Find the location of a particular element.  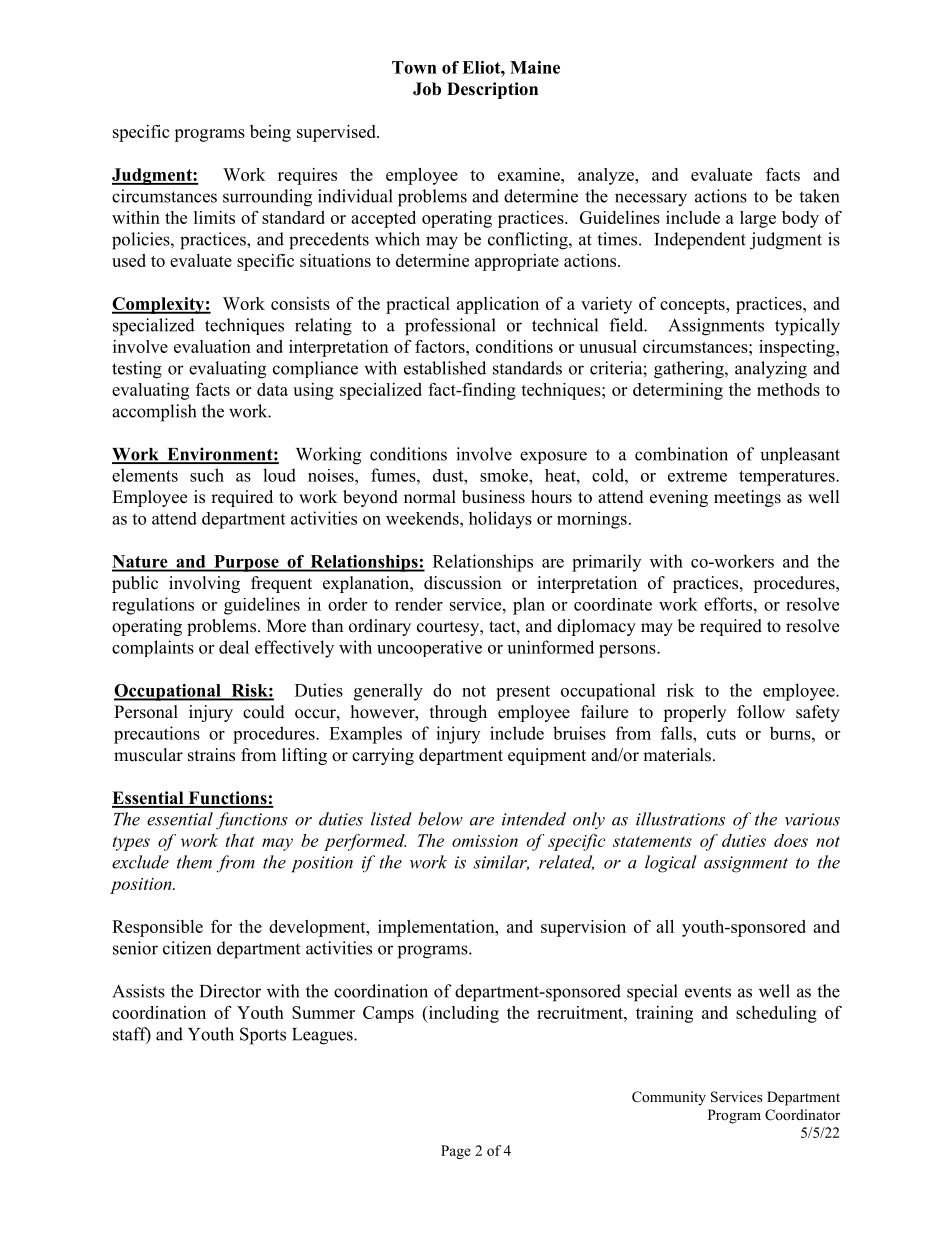

persons is located at coordinates (628, 651).
